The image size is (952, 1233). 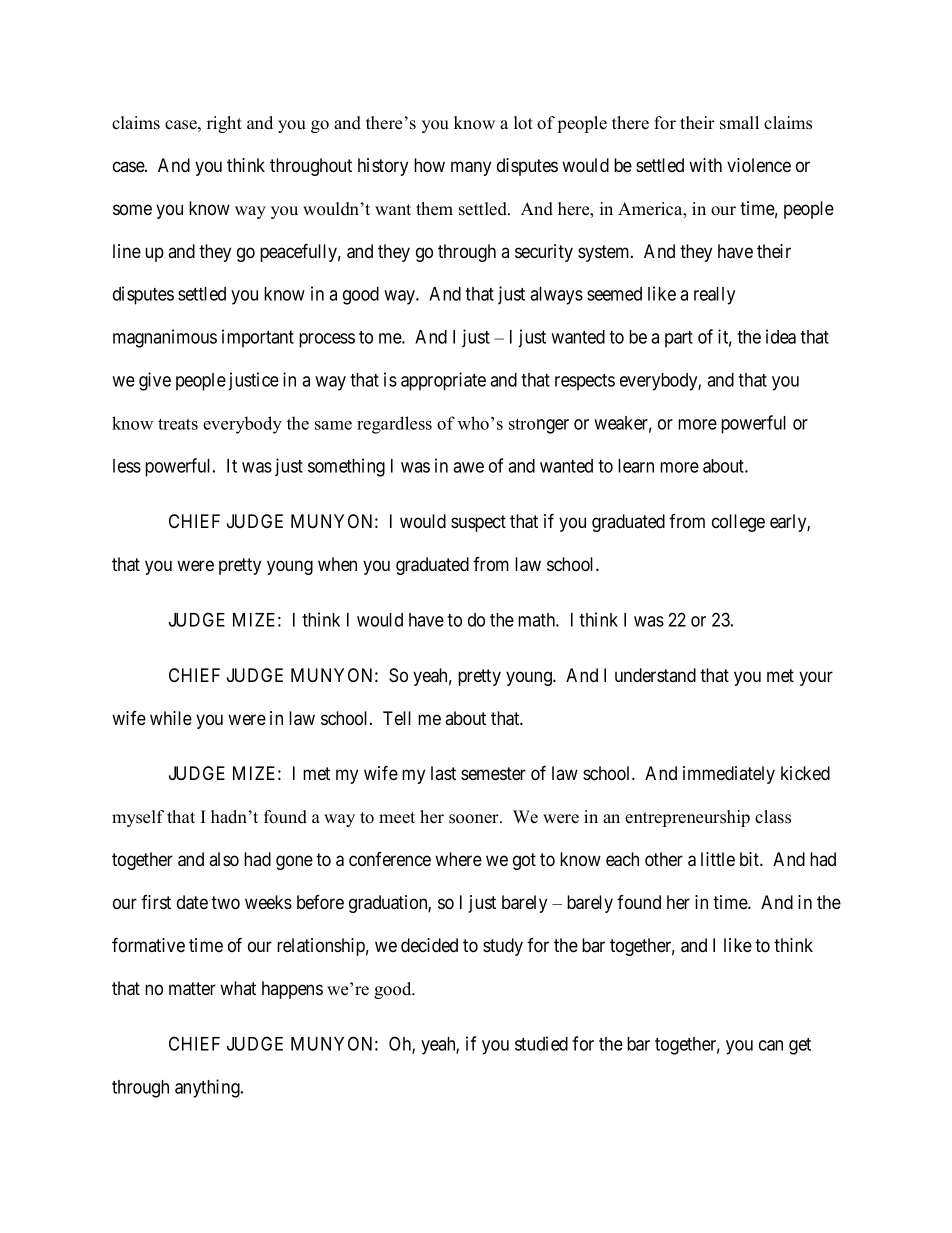 What do you see at coordinates (738, 523) in the screenshot?
I see `college` at bounding box center [738, 523].
